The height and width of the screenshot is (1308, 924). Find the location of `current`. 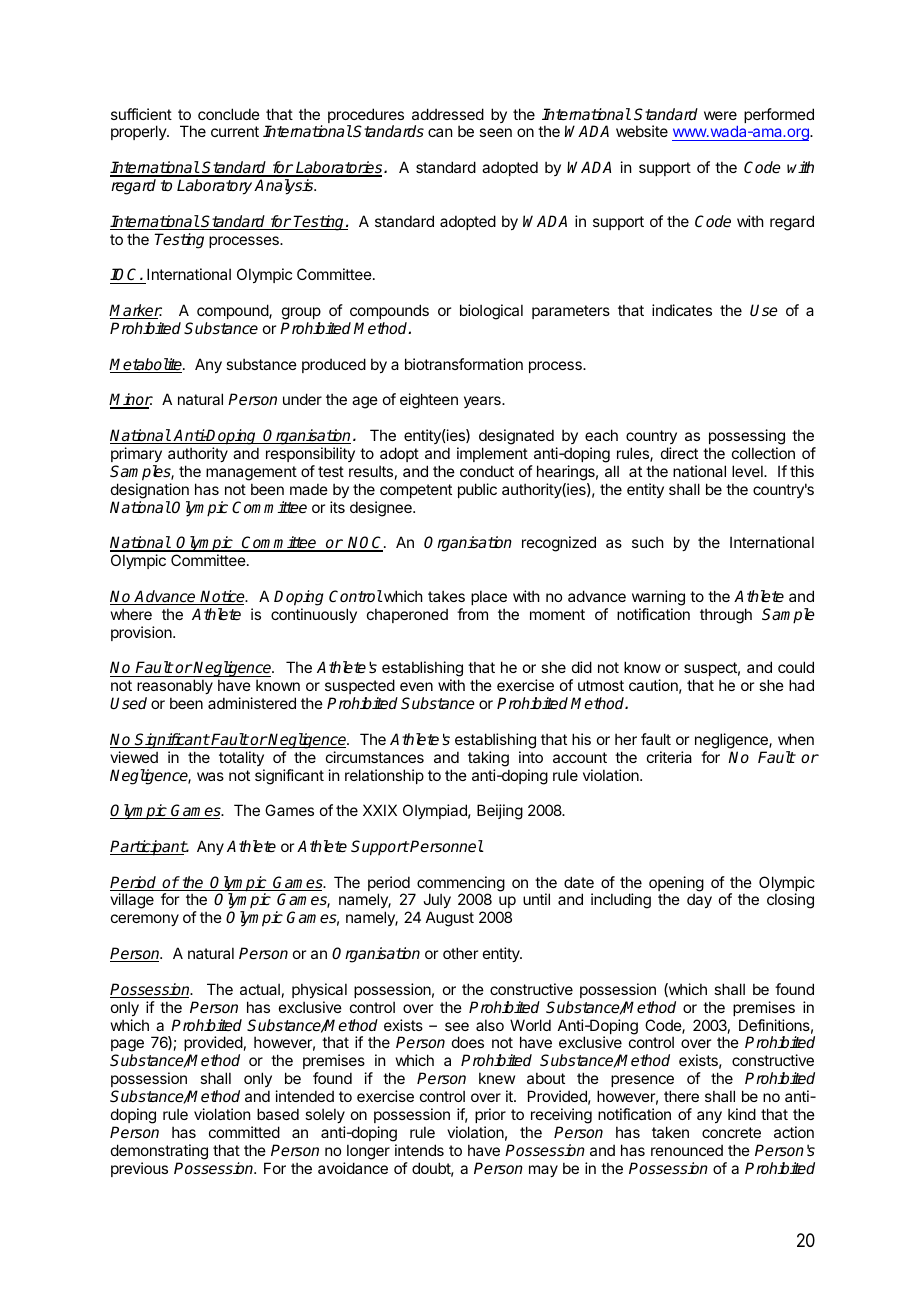

current is located at coordinates (235, 131).
